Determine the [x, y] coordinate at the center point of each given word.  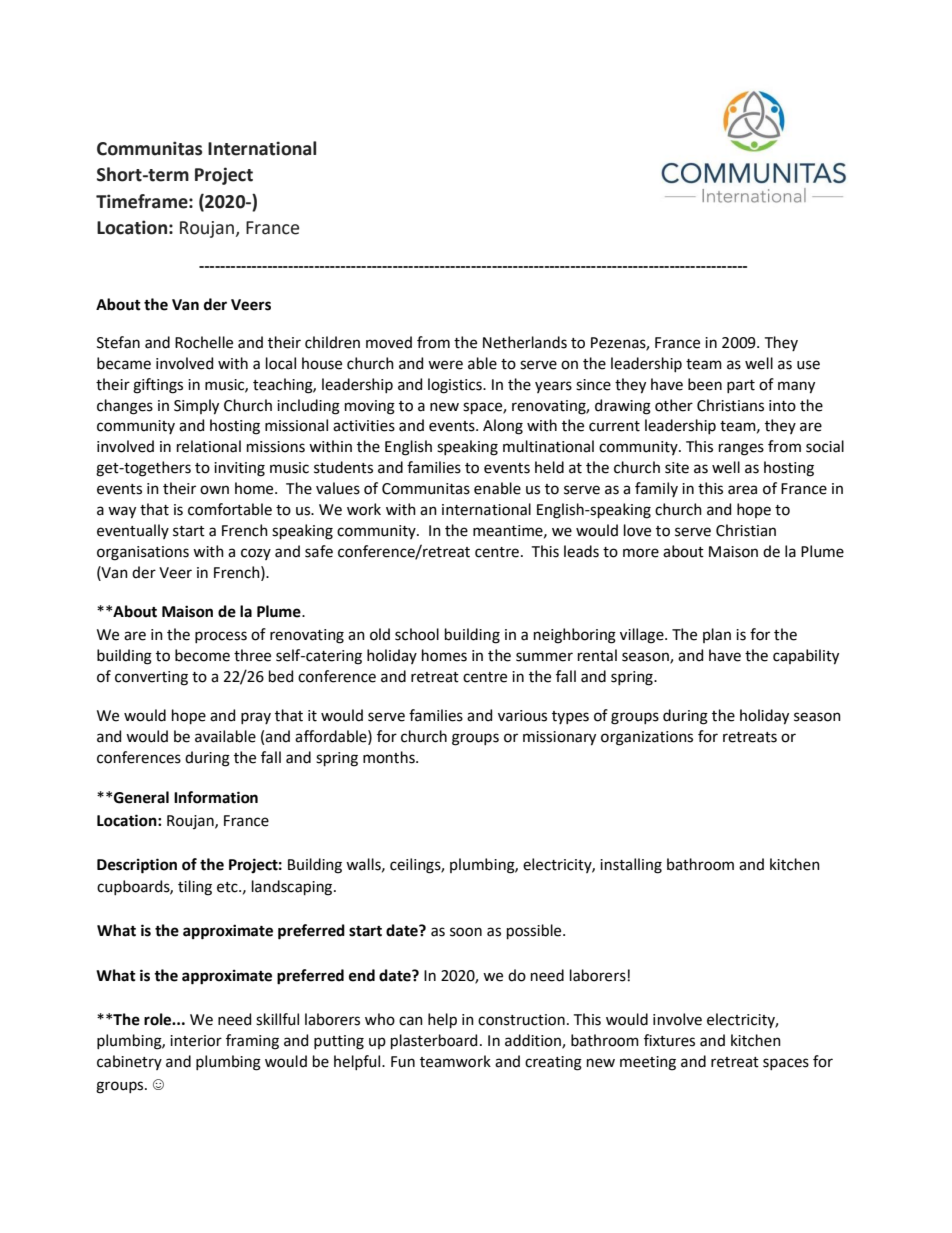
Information [216, 797]
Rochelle [204, 342]
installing [631, 866]
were [445, 365]
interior [196, 1041]
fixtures [669, 1040]
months [390, 757]
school [417, 634]
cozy [256, 554]
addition [534, 1041]
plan [717, 635]
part [741, 386]
